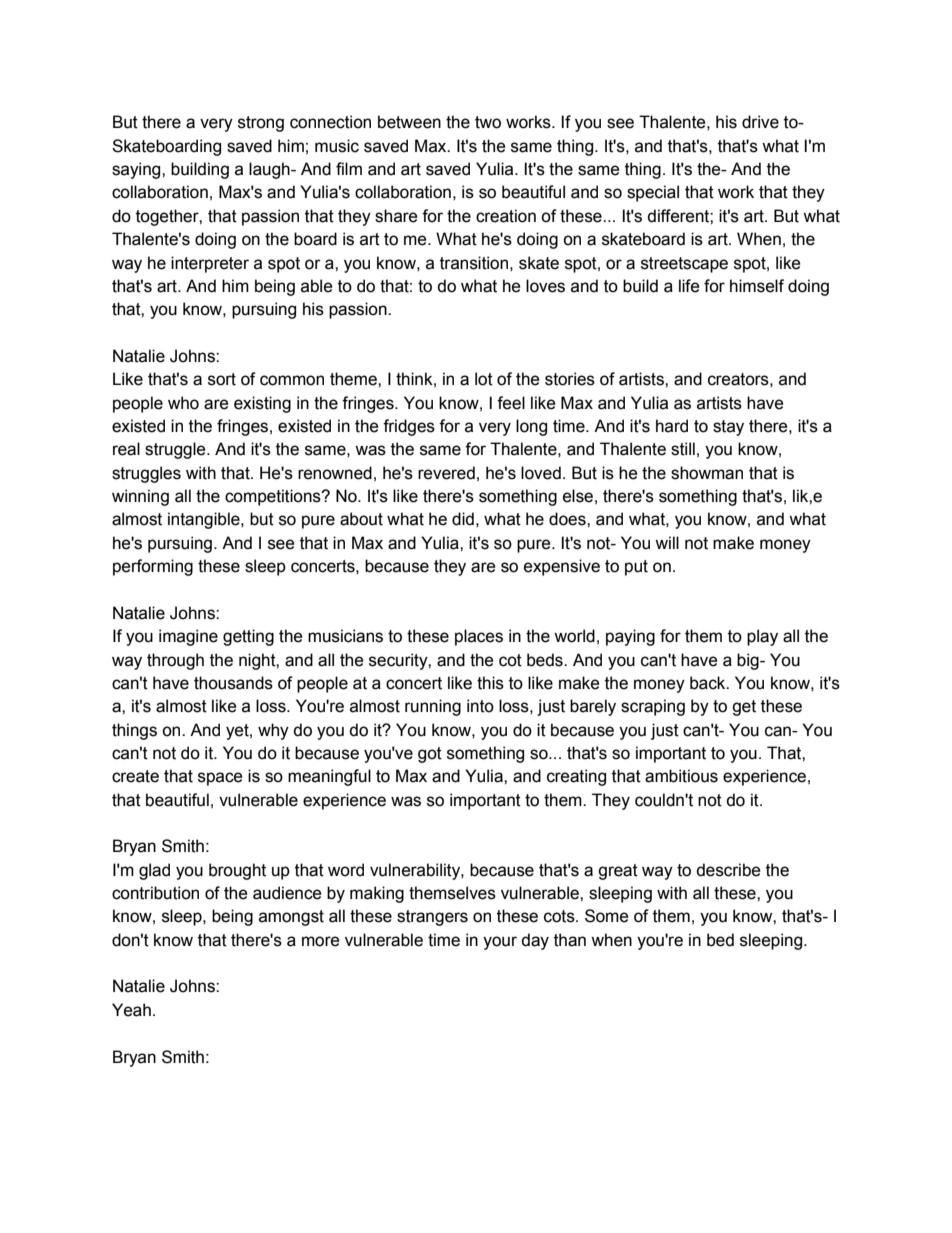 The width and height of the document is (952, 1233). What do you see at coordinates (233, 683) in the document?
I see `thousands` at bounding box center [233, 683].
